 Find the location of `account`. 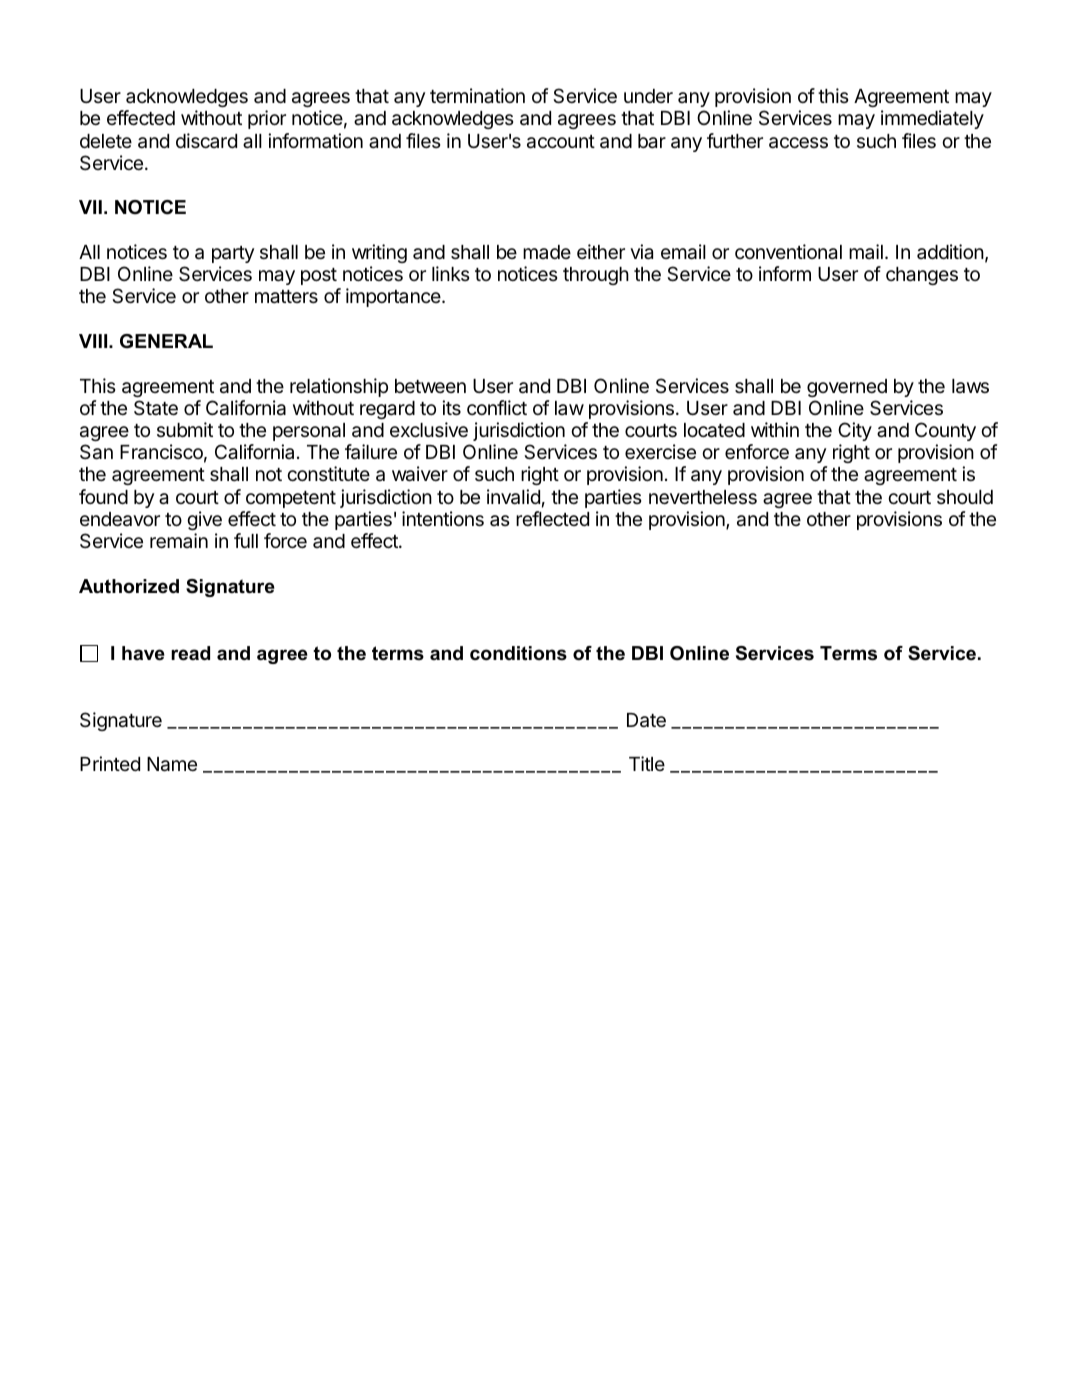

account is located at coordinates (561, 142).
